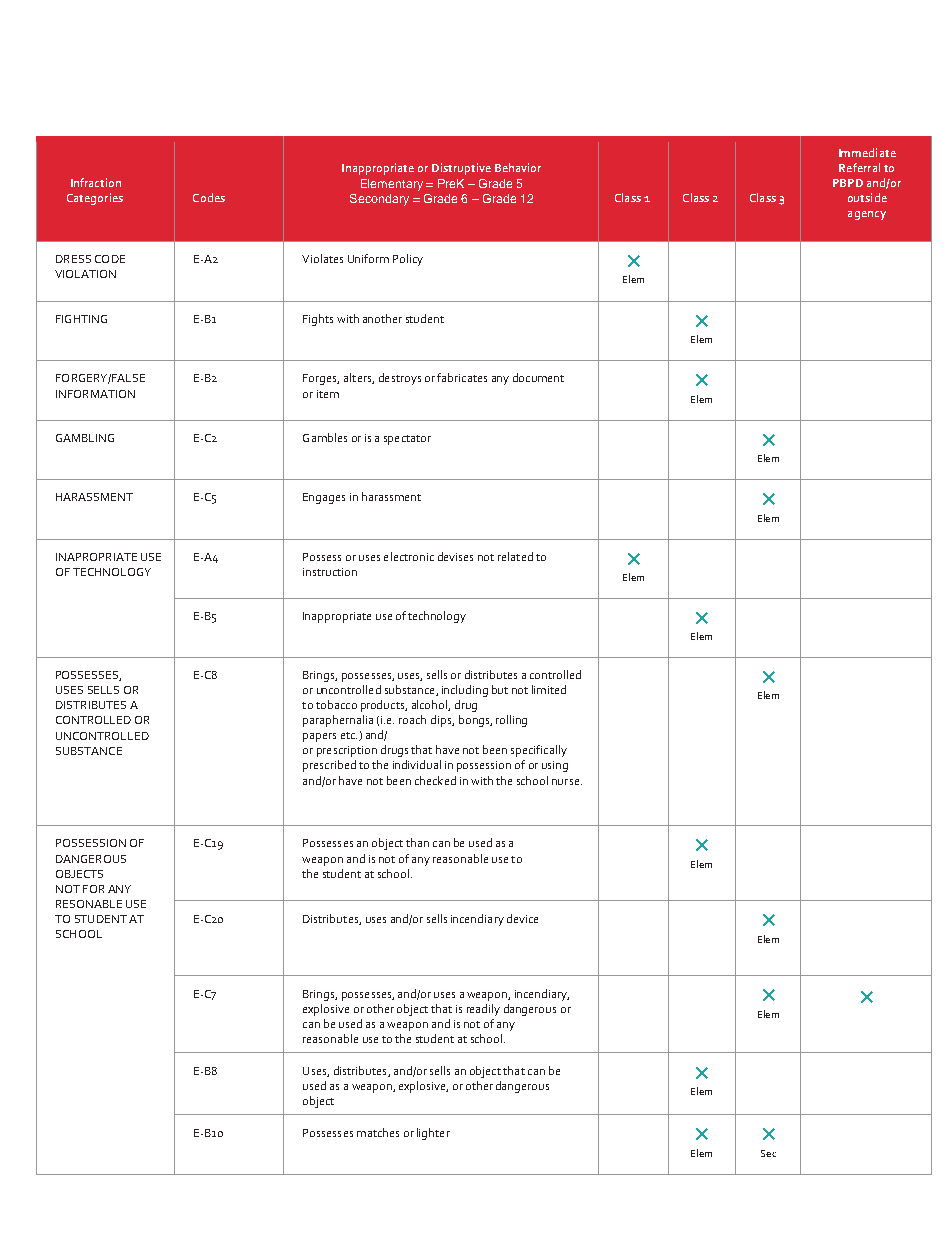 The height and width of the screenshot is (1233, 952). What do you see at coordinates (567, 782) in the screenshot?
I see `nurse` at bounding box center [567, 782].
